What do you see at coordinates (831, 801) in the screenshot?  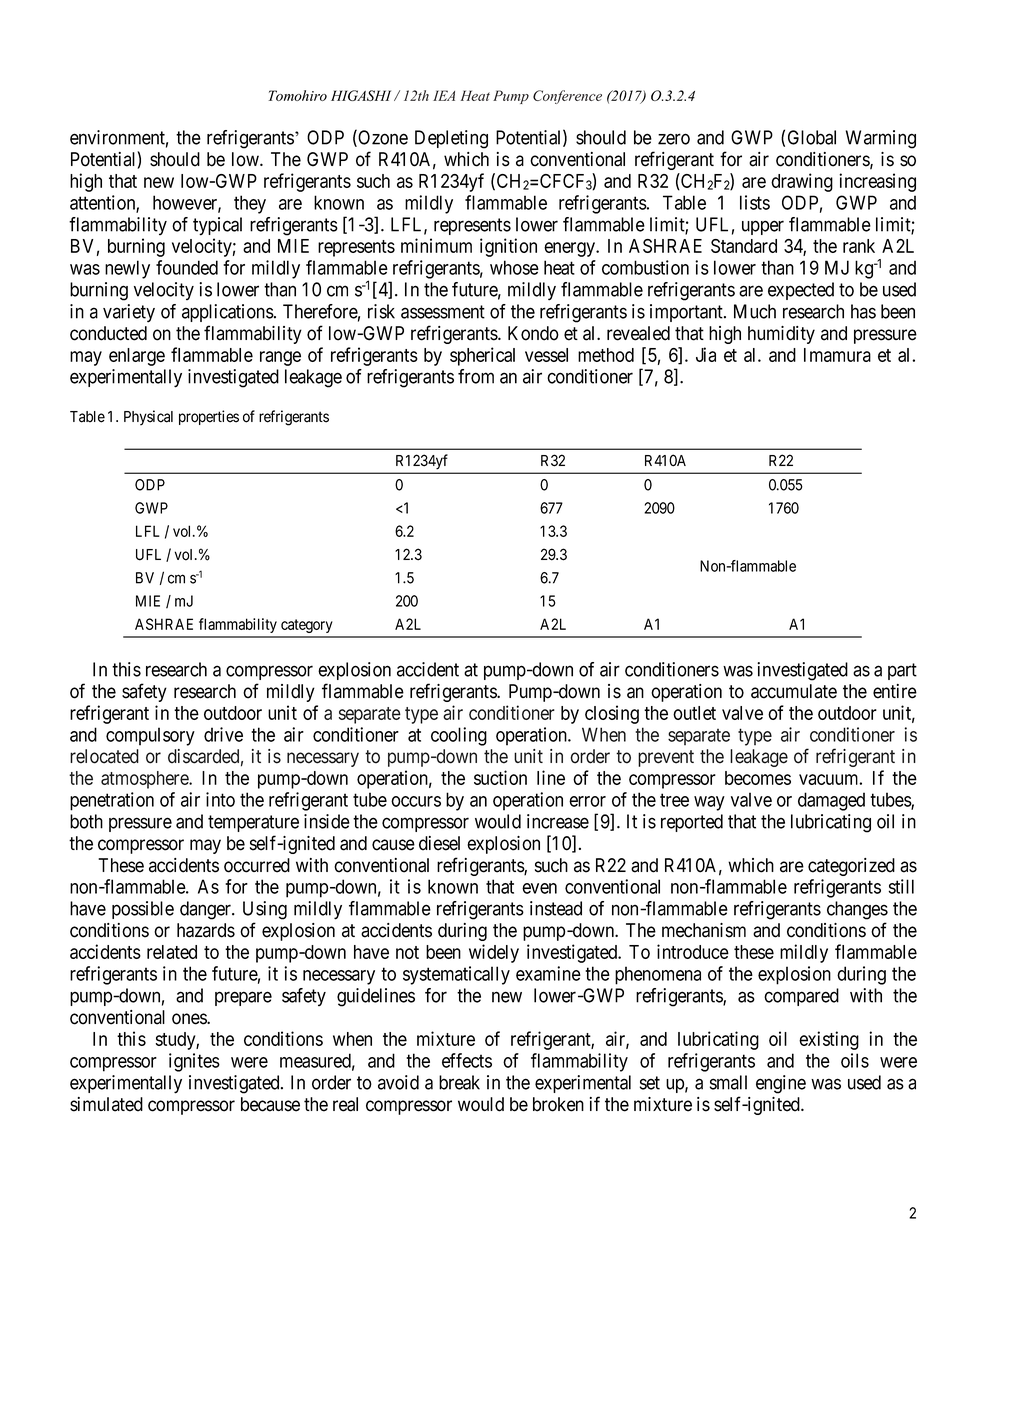 I see `damaged` at bounding box center [831, 801].
